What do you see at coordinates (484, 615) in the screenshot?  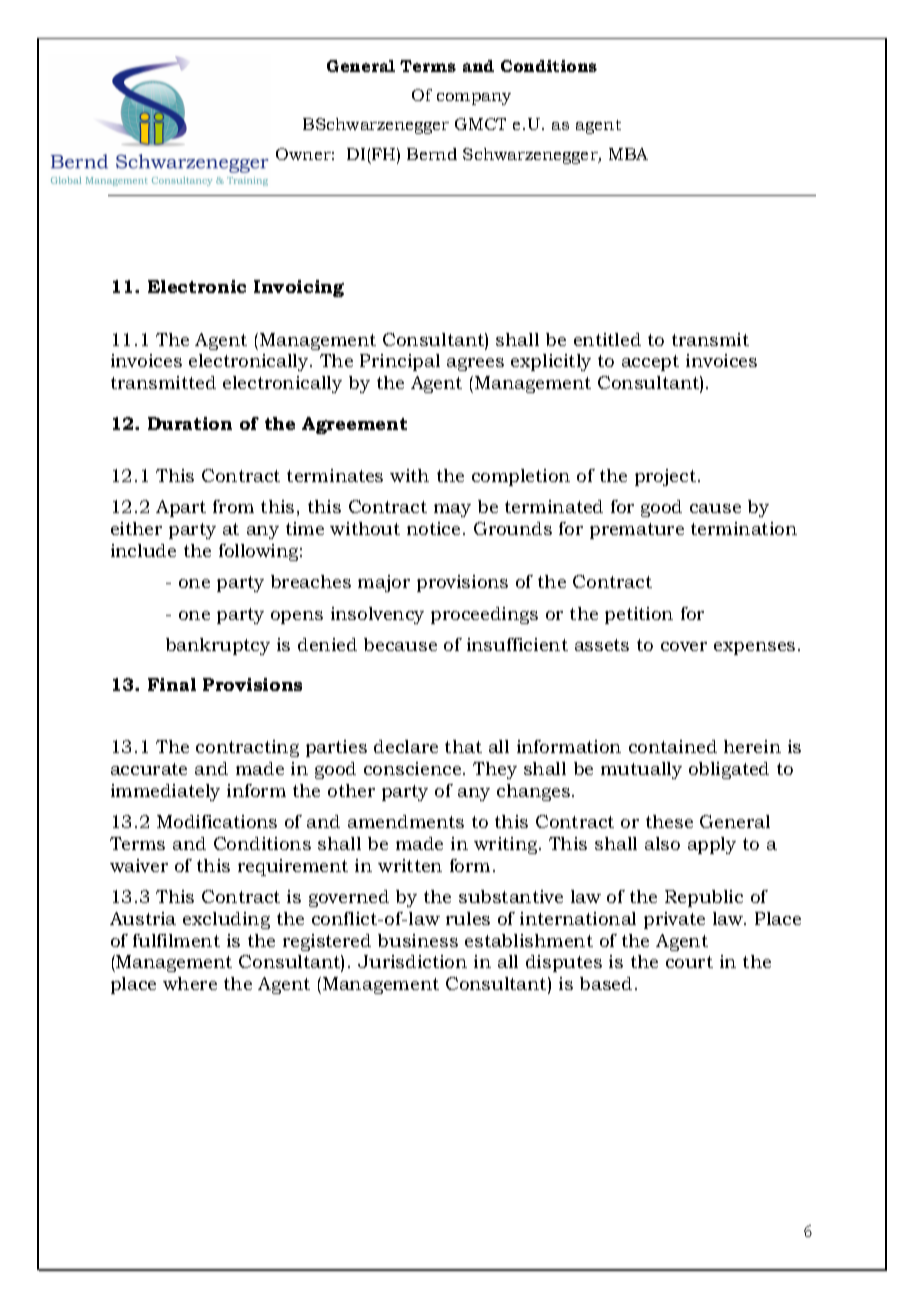 I see `proceedings` at bounding box center [484, 615].
